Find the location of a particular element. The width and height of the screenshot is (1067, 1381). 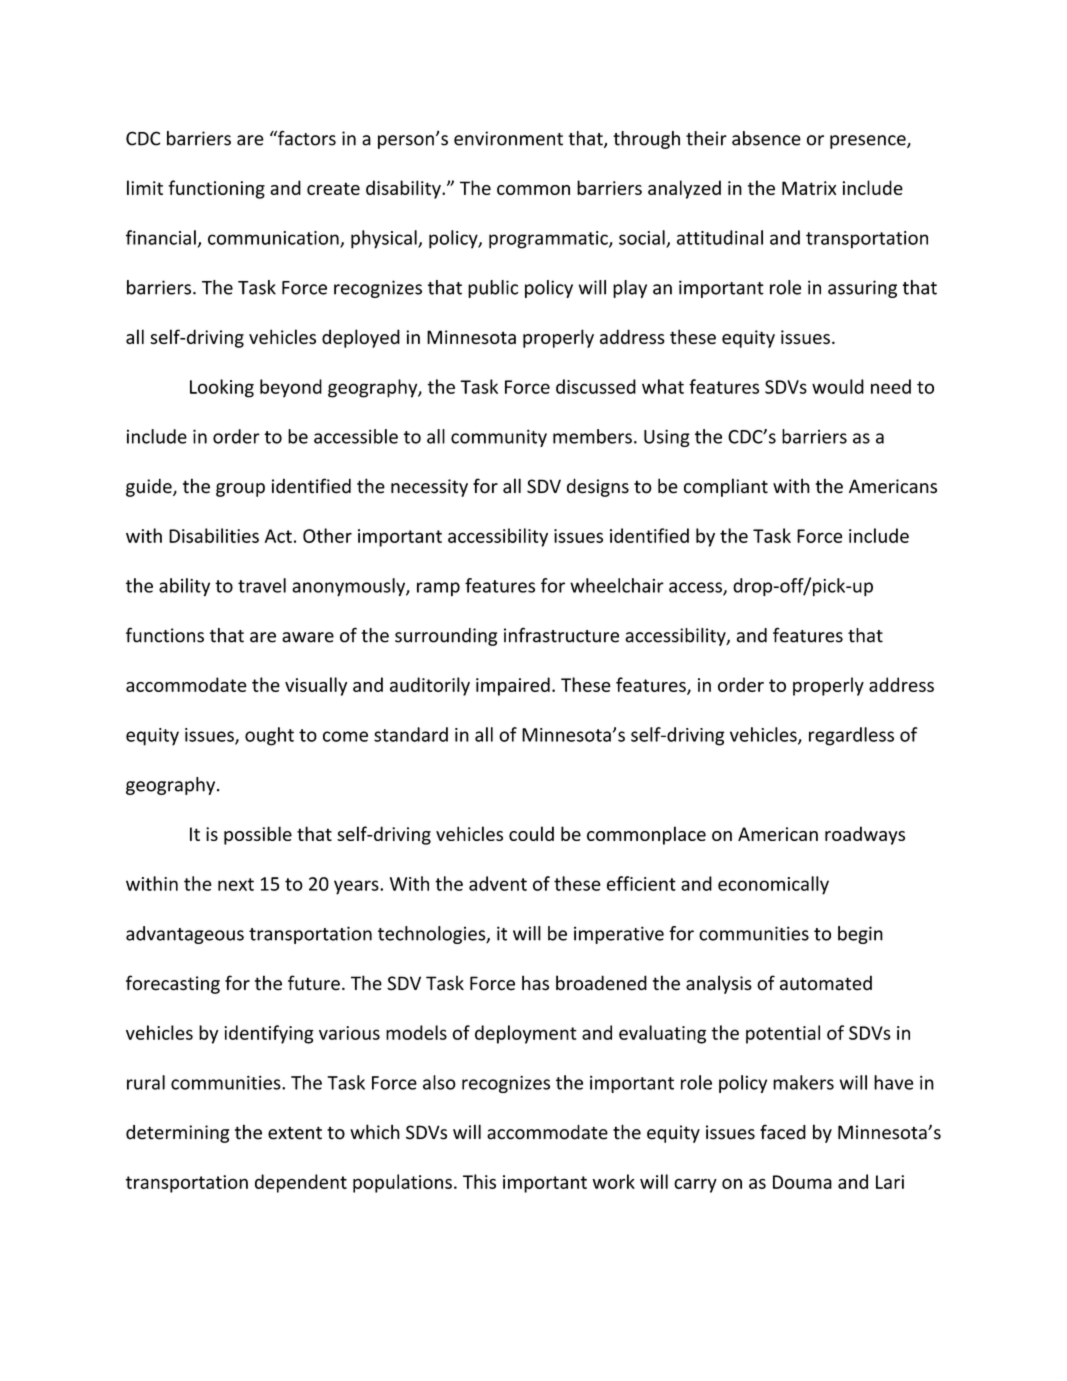

functions is located at coordinates (165, 635).
